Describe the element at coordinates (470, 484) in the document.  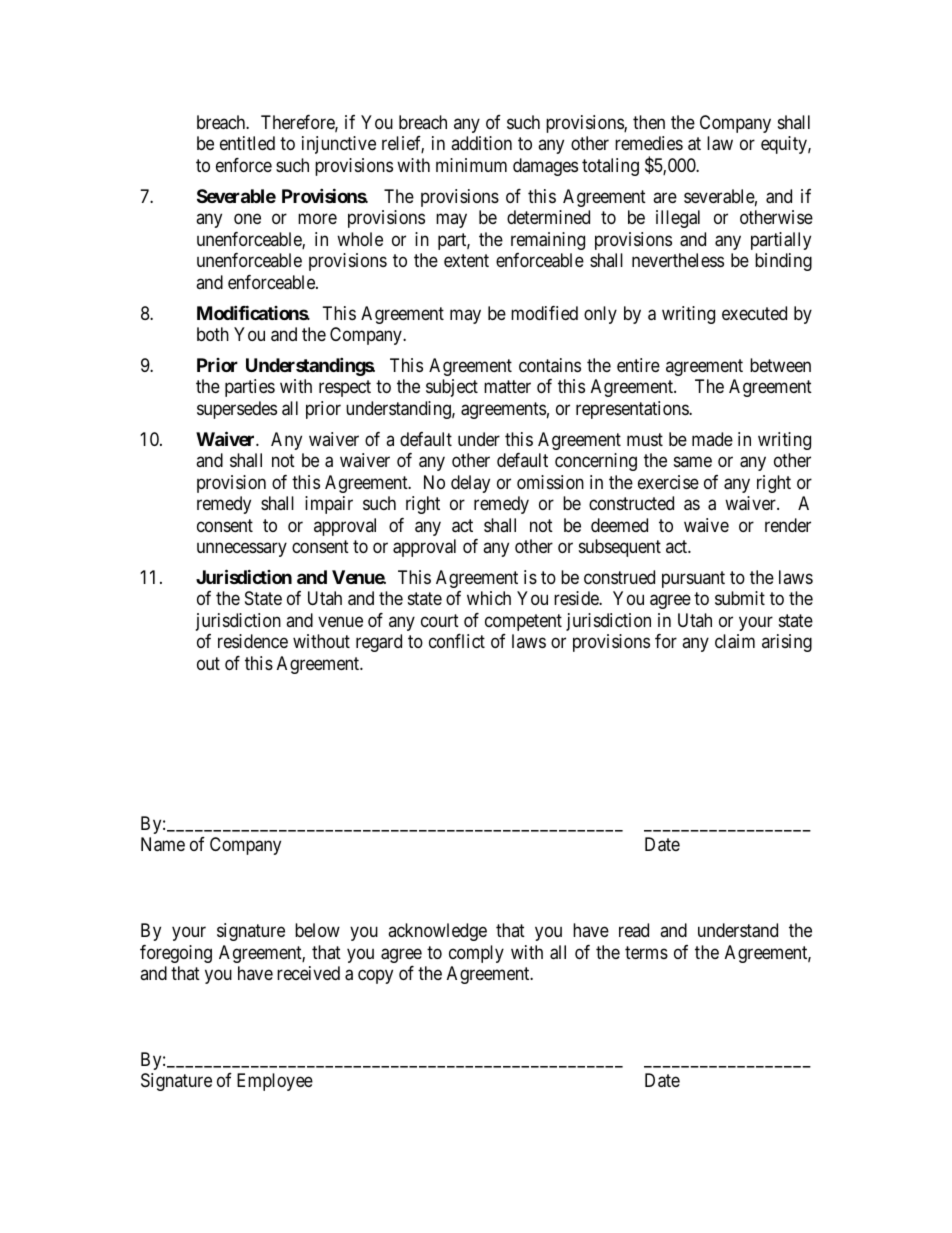
I see `delay` at that location.
